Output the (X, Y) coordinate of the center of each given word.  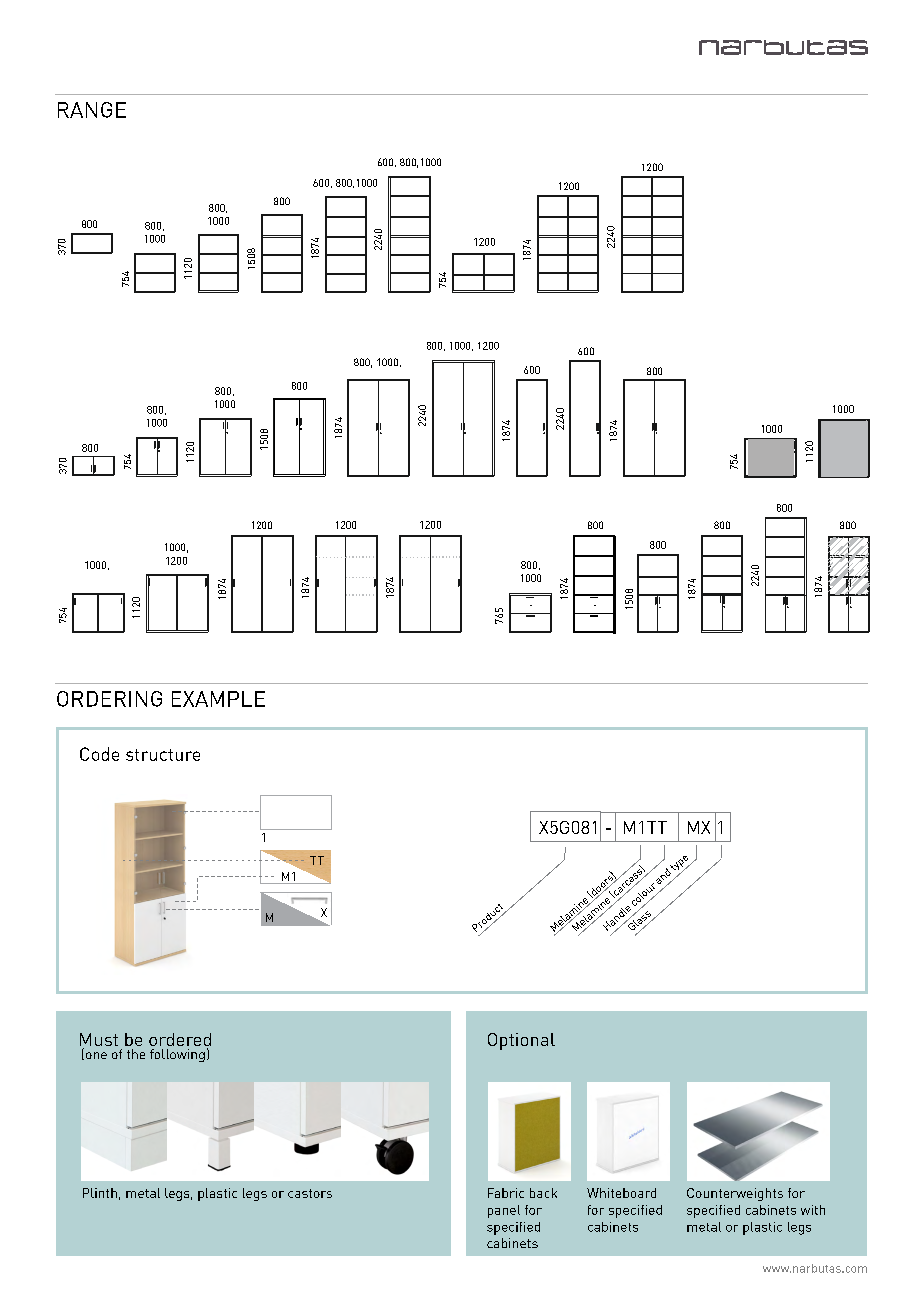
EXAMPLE (218, 699)
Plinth (100, 1193)
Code (99, 754)
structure (163, 755)
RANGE (92, 110)
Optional (521, 1041)
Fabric (506, 1193)
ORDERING (109, 699)
